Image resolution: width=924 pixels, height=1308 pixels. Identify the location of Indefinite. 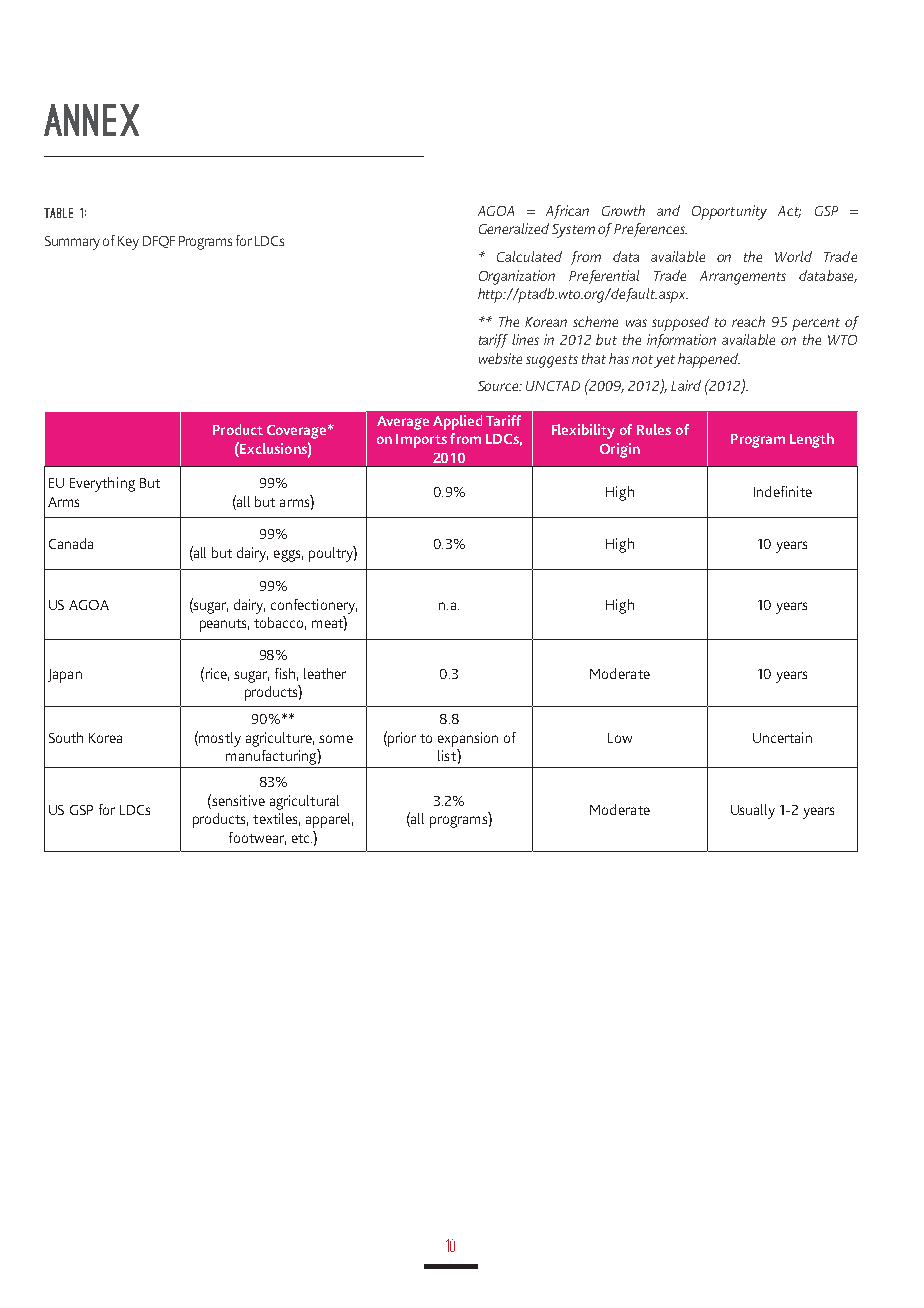
(783, 491).
